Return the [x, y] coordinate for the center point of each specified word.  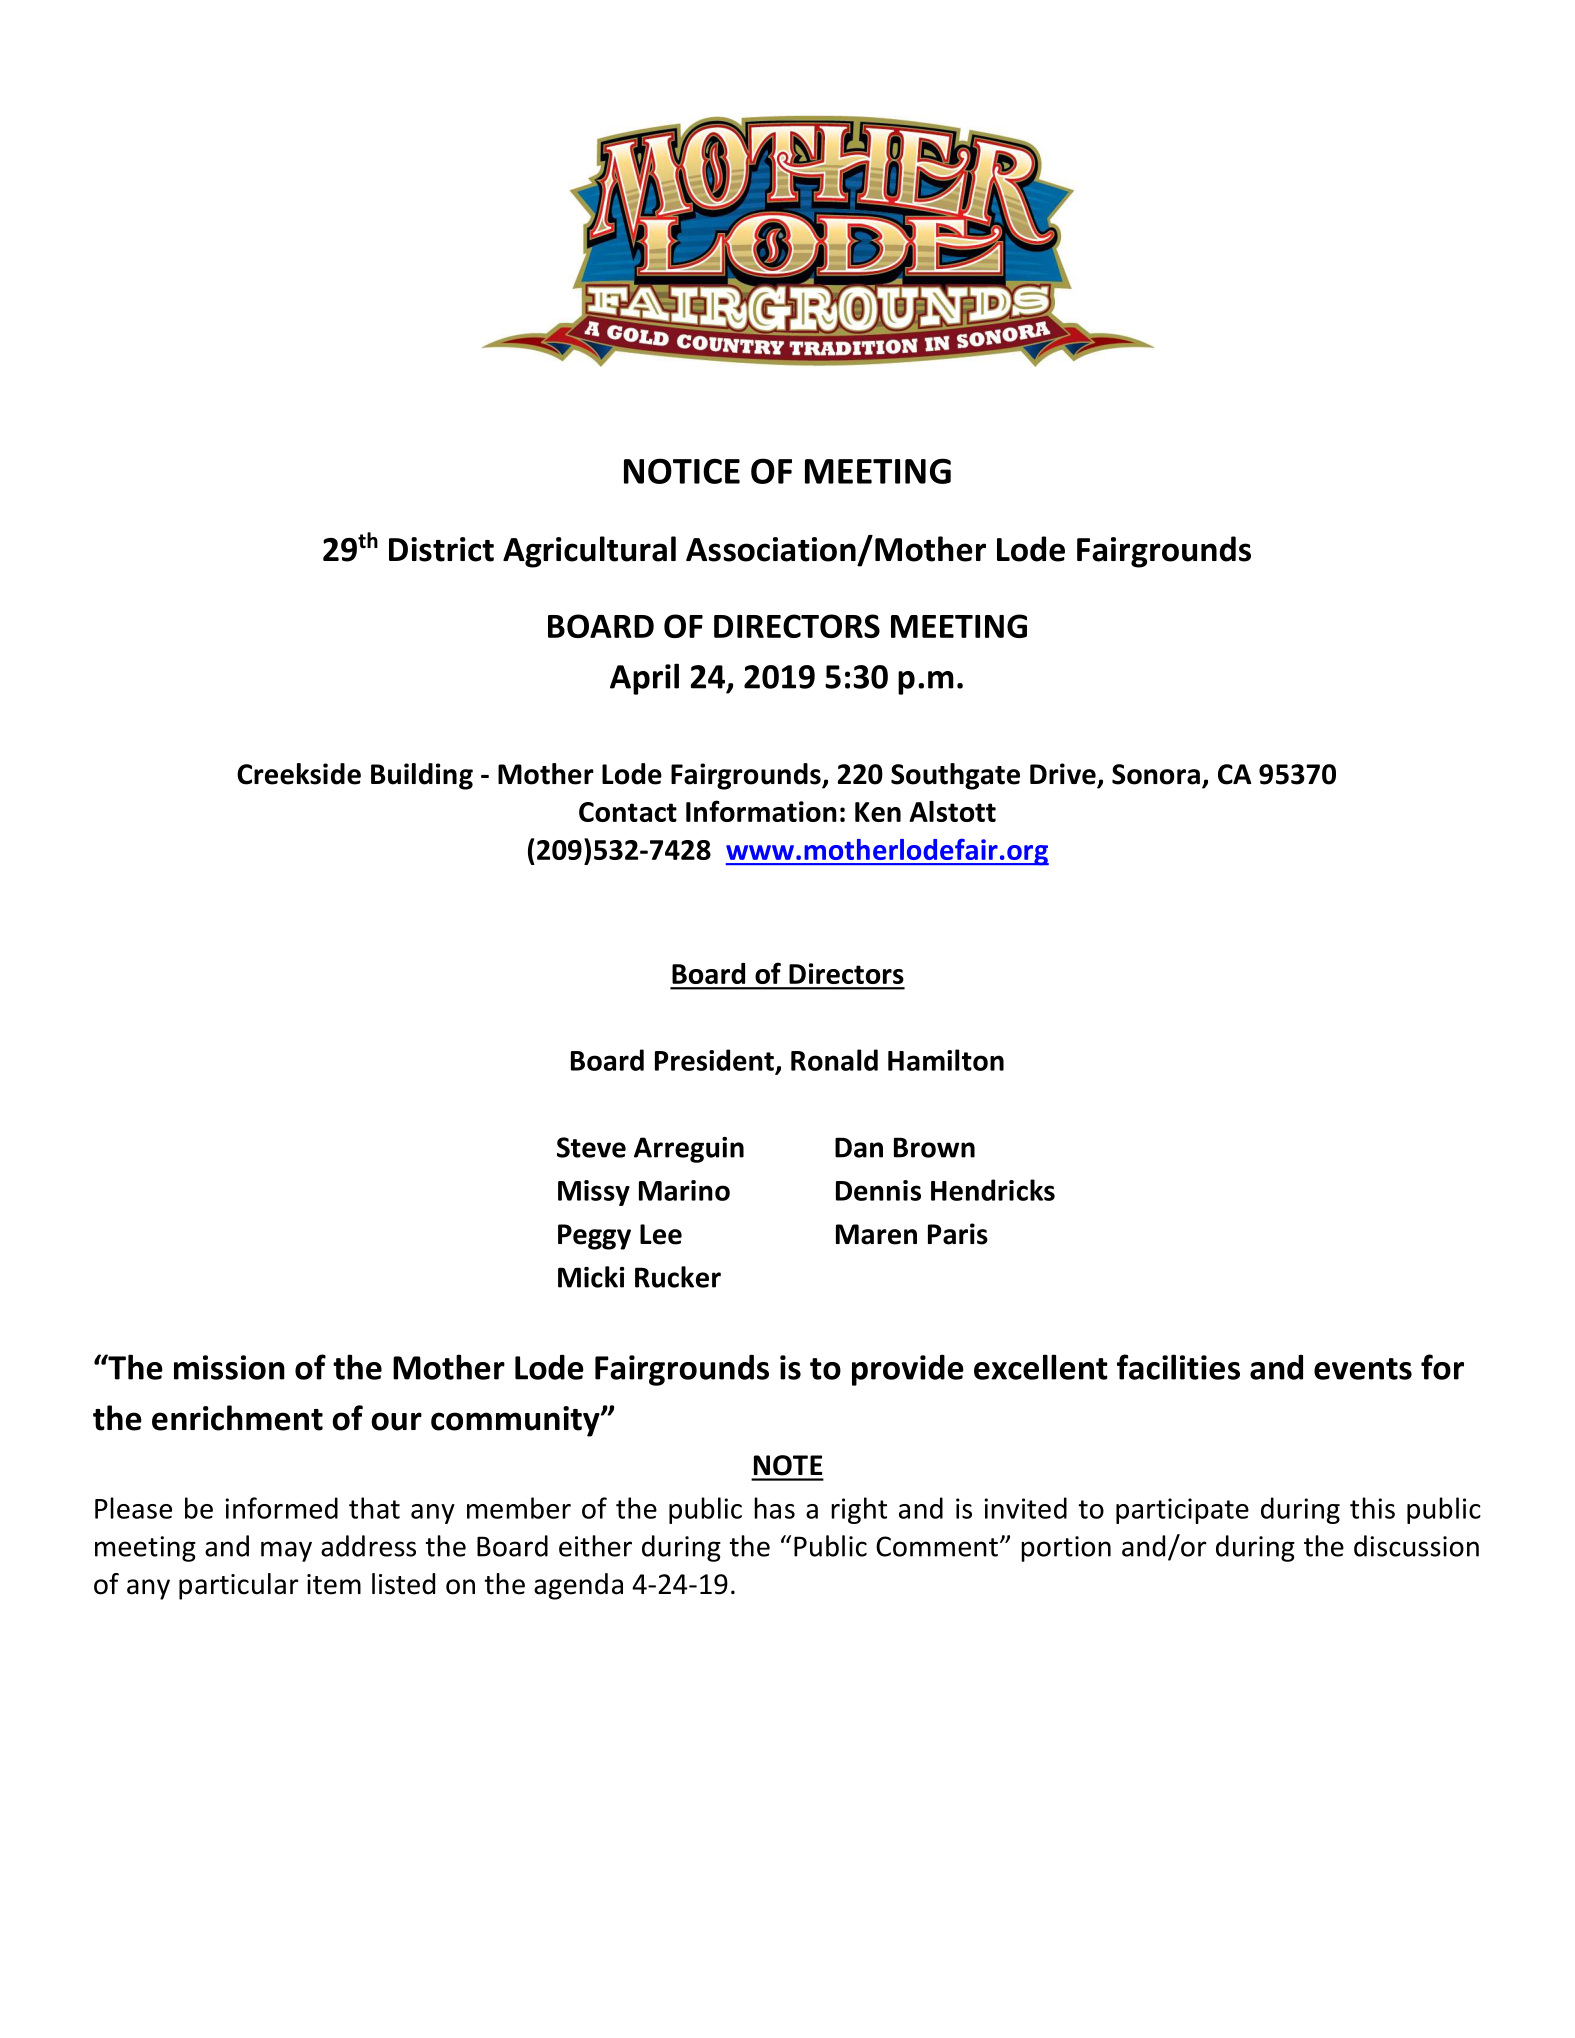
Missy [594, 1193]
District [441, 549]
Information [761, 811]
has [774, 1508]
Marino [684, 1190]
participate [1182, 1511]
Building [422, 776]
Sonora [1156, 774]
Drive [1064, 775]
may [286, 1551]
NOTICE [682, 471]
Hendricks [993, 1190]
